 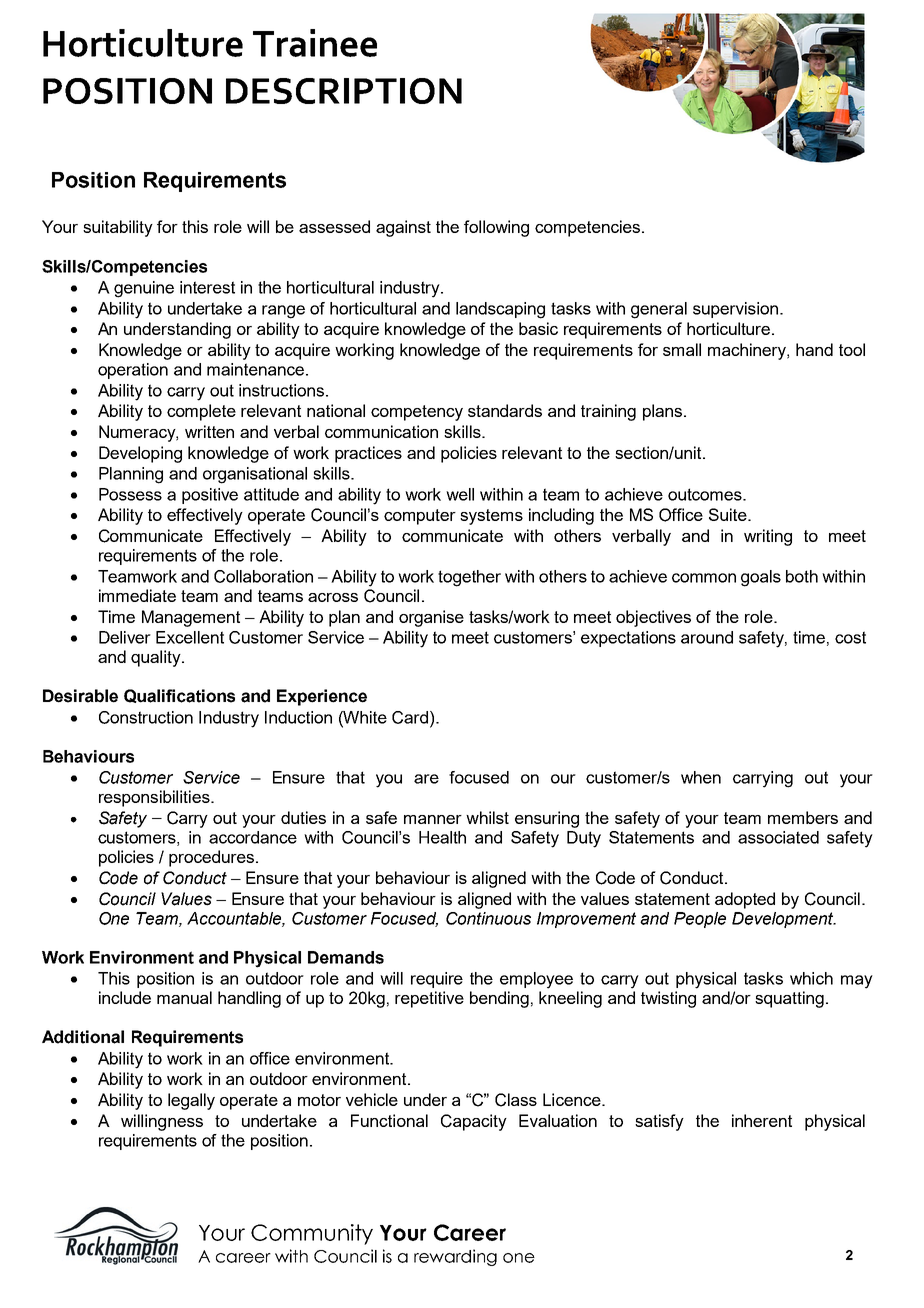 What do you see at coordinates (455, 1257) in the document?
I see `rewarding` at bounding box center [455, 1257].
